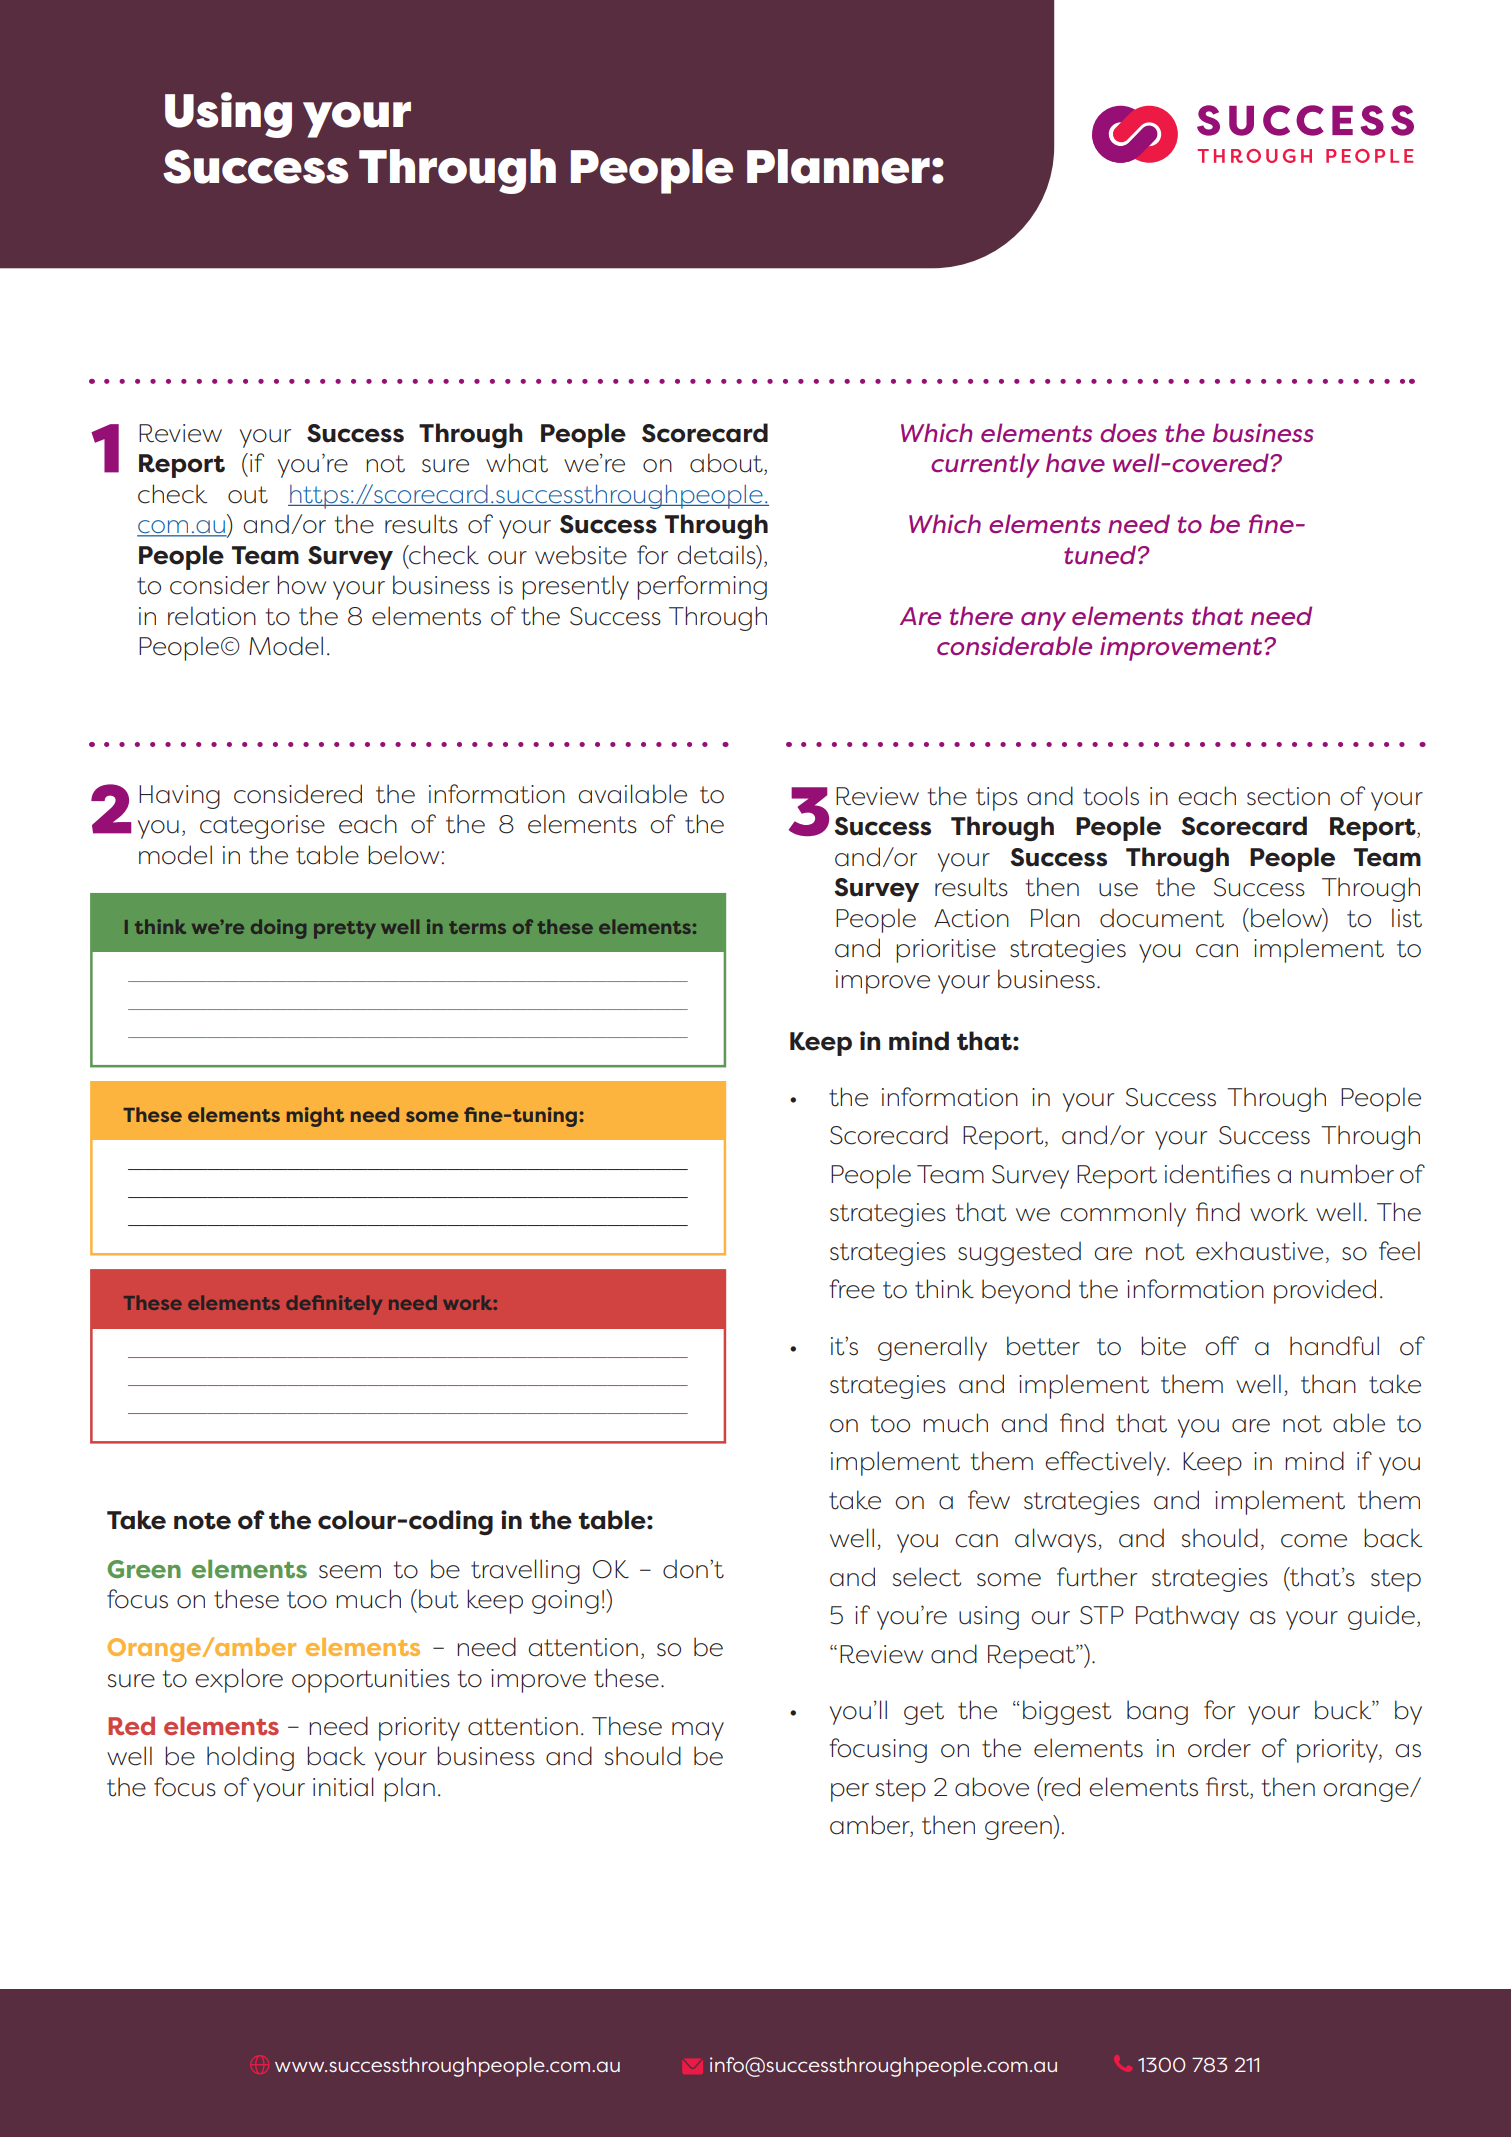 Image resolution: width=1511 pixels, height=2137 pixels. I want to click on document, so click(1162, 918).
